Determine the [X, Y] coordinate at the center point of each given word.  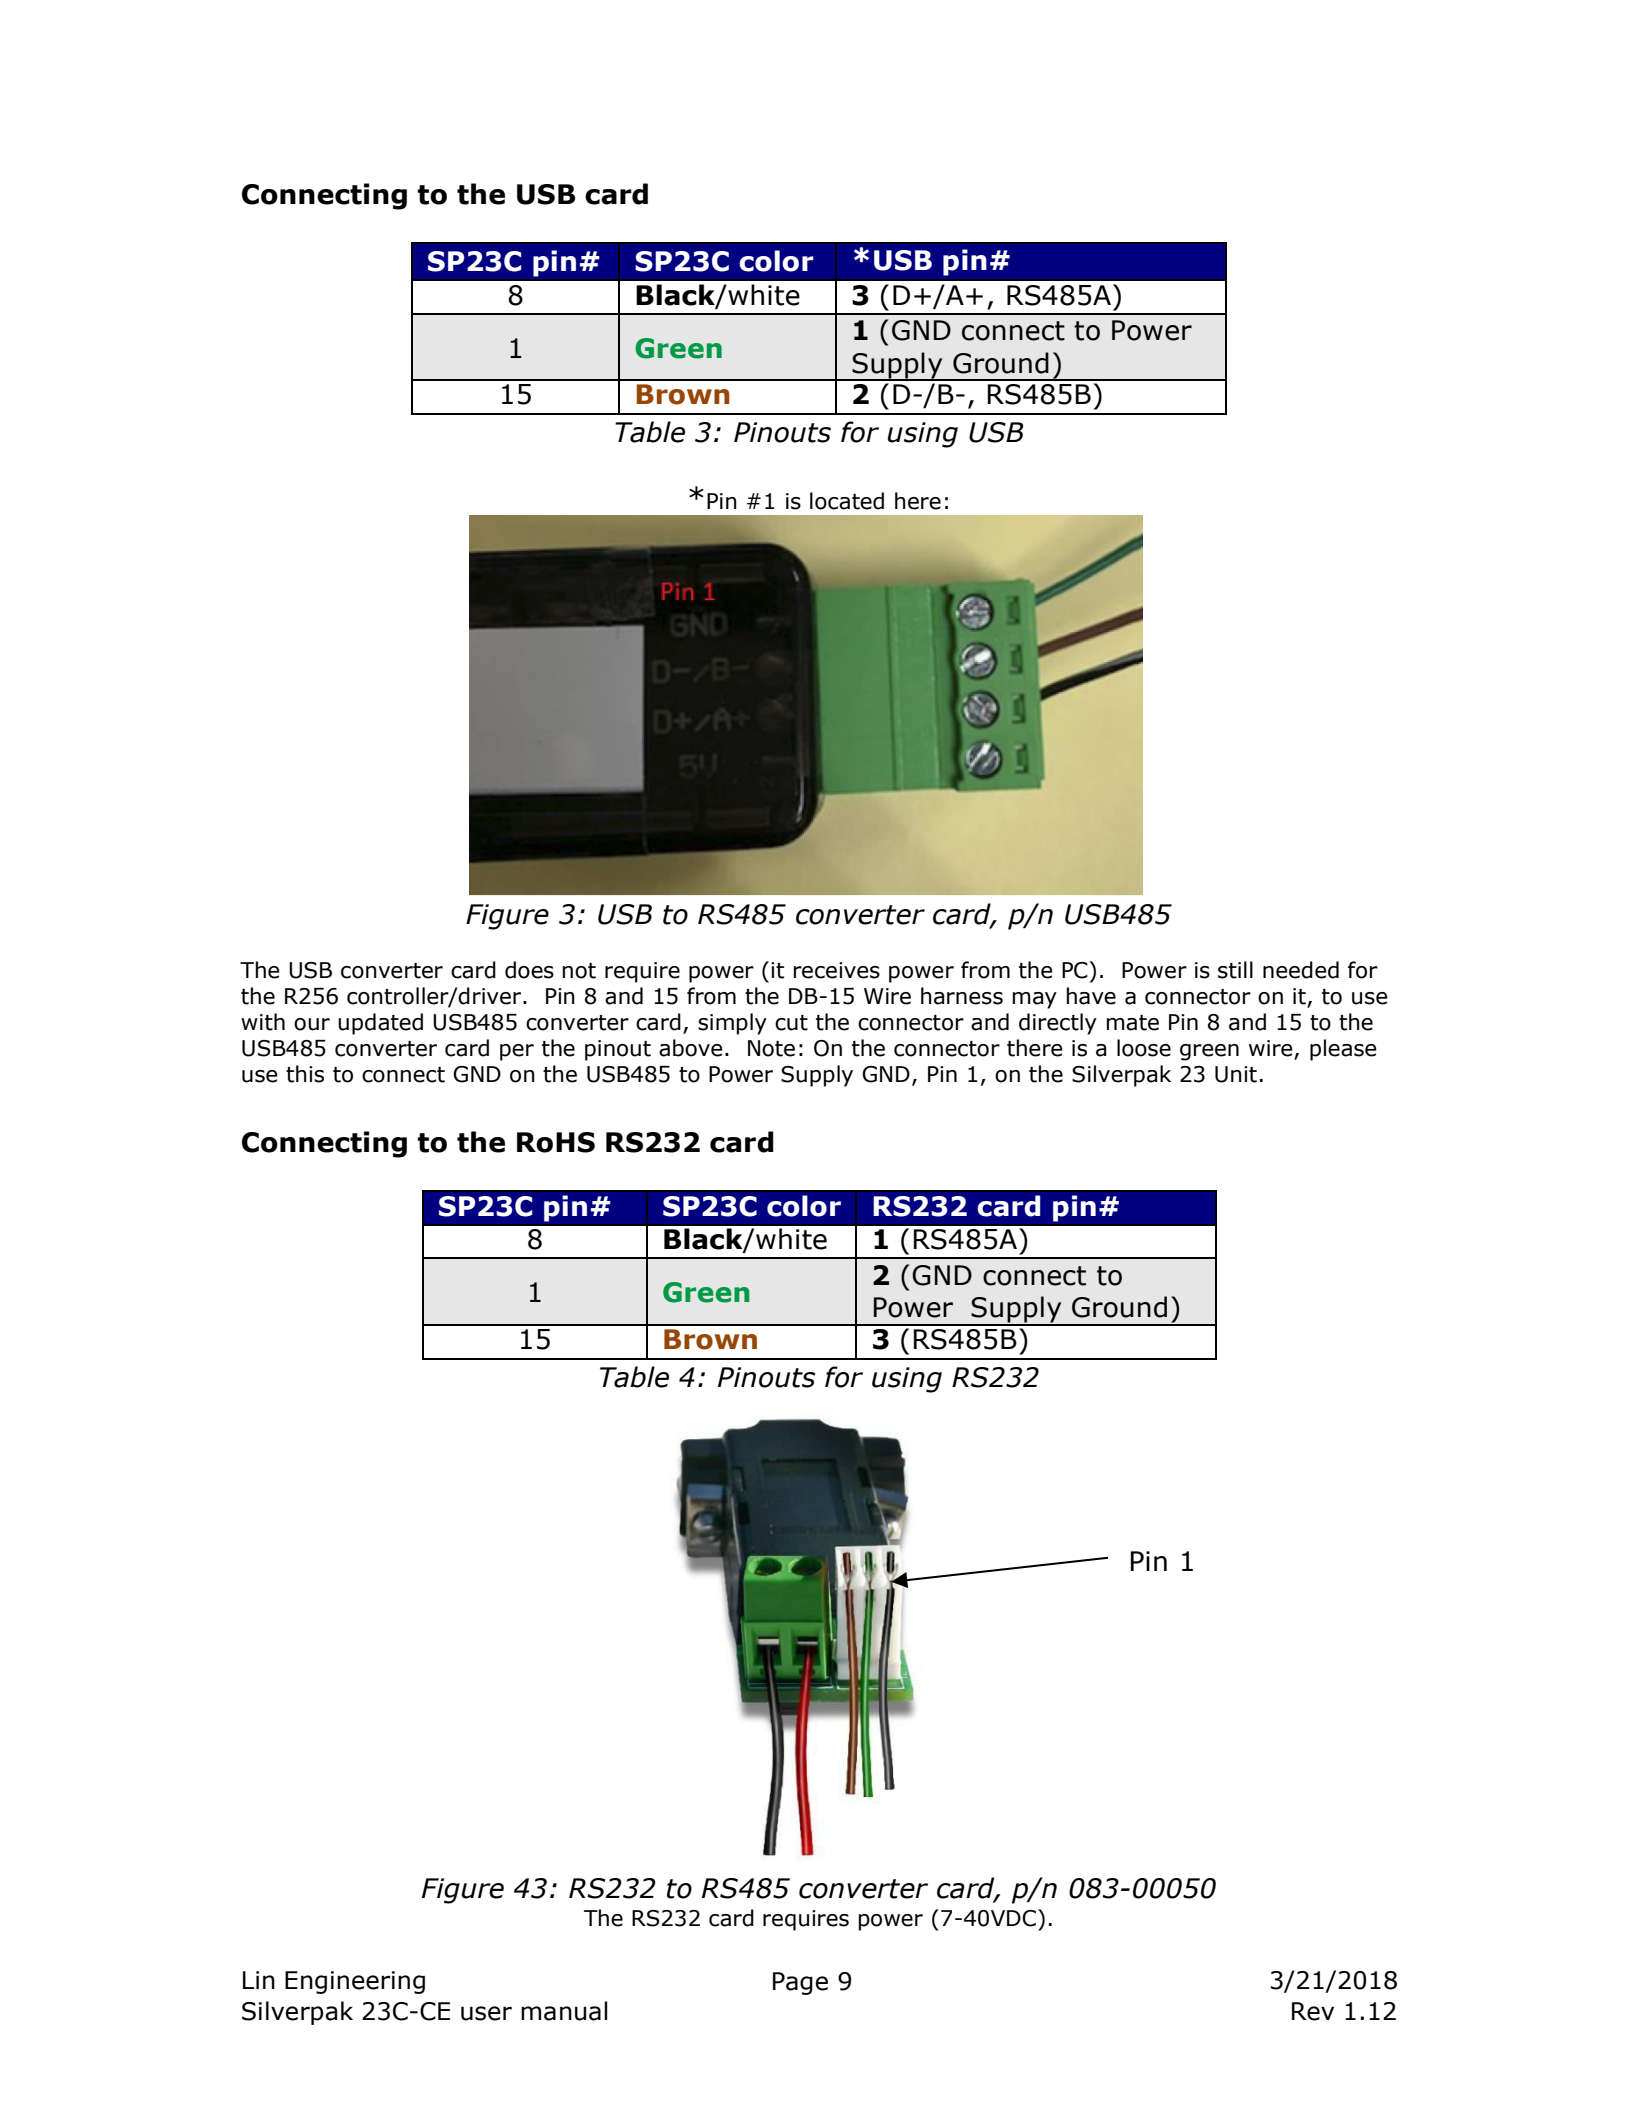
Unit [1236, 1074]
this [305, 1074]
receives [837, 970]
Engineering [355, 1982]
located [847, 501]
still [1235, 970]
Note [771, 1048]
